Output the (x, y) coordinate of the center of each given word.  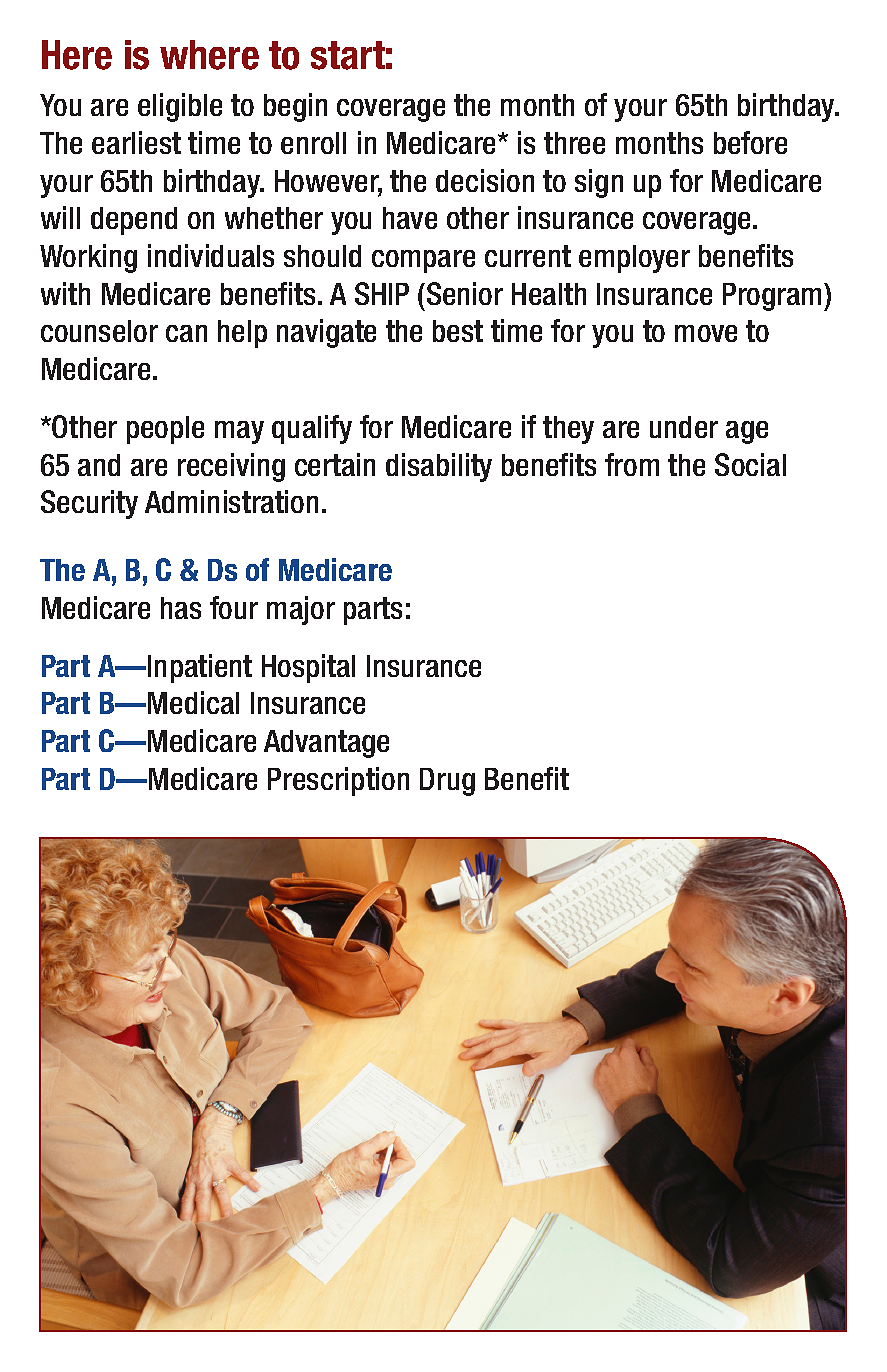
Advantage (326, 744)
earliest (136, 142)
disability (439, 467)
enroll (313, 143)
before (750, 142)
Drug (447, 782)
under (684, 427)
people (165, 430)
